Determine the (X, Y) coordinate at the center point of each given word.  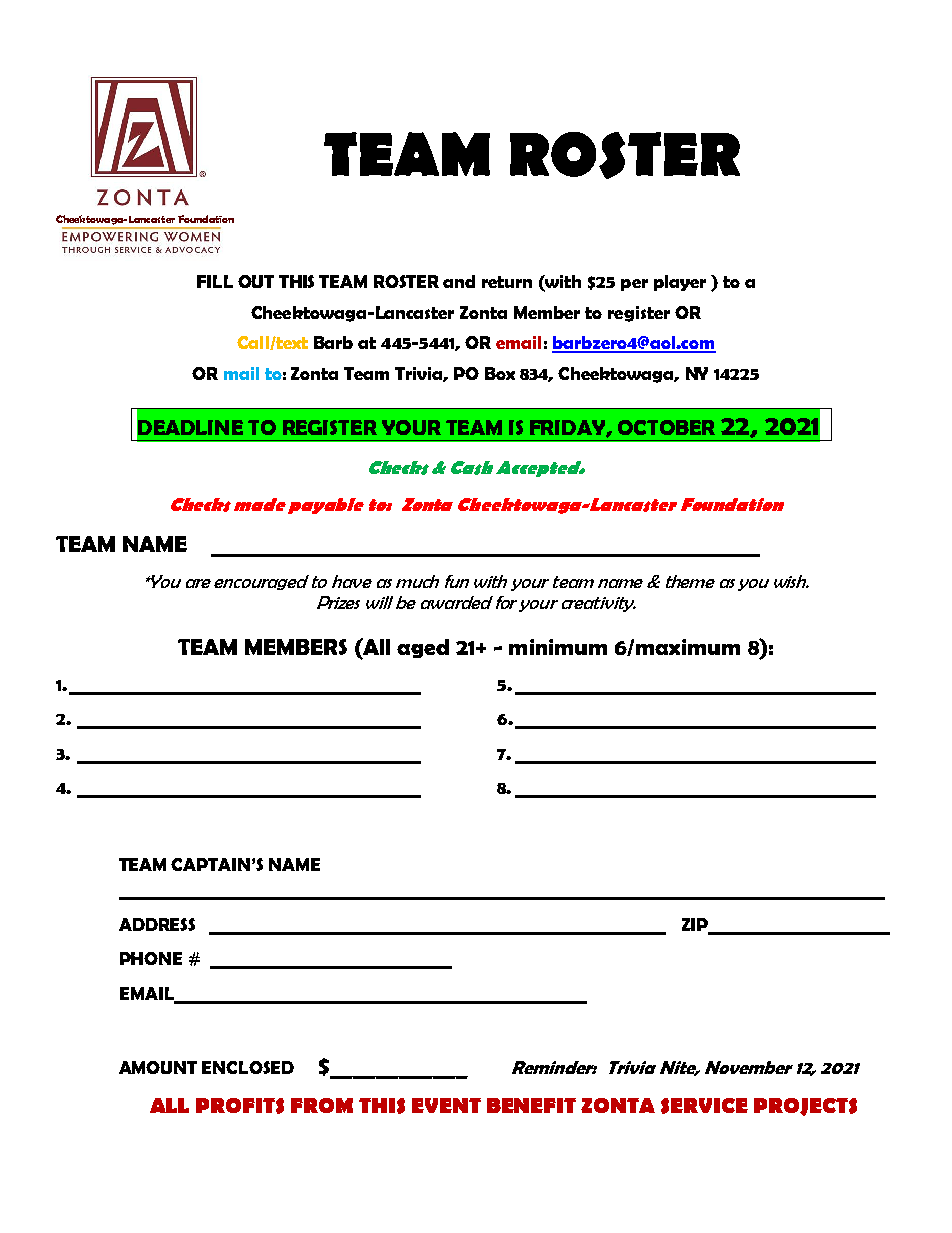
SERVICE (704, 1106)
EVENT (446, 1105)
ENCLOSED (248, 1067)
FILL (215, 281)
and (459, 281)
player (680, 283)
